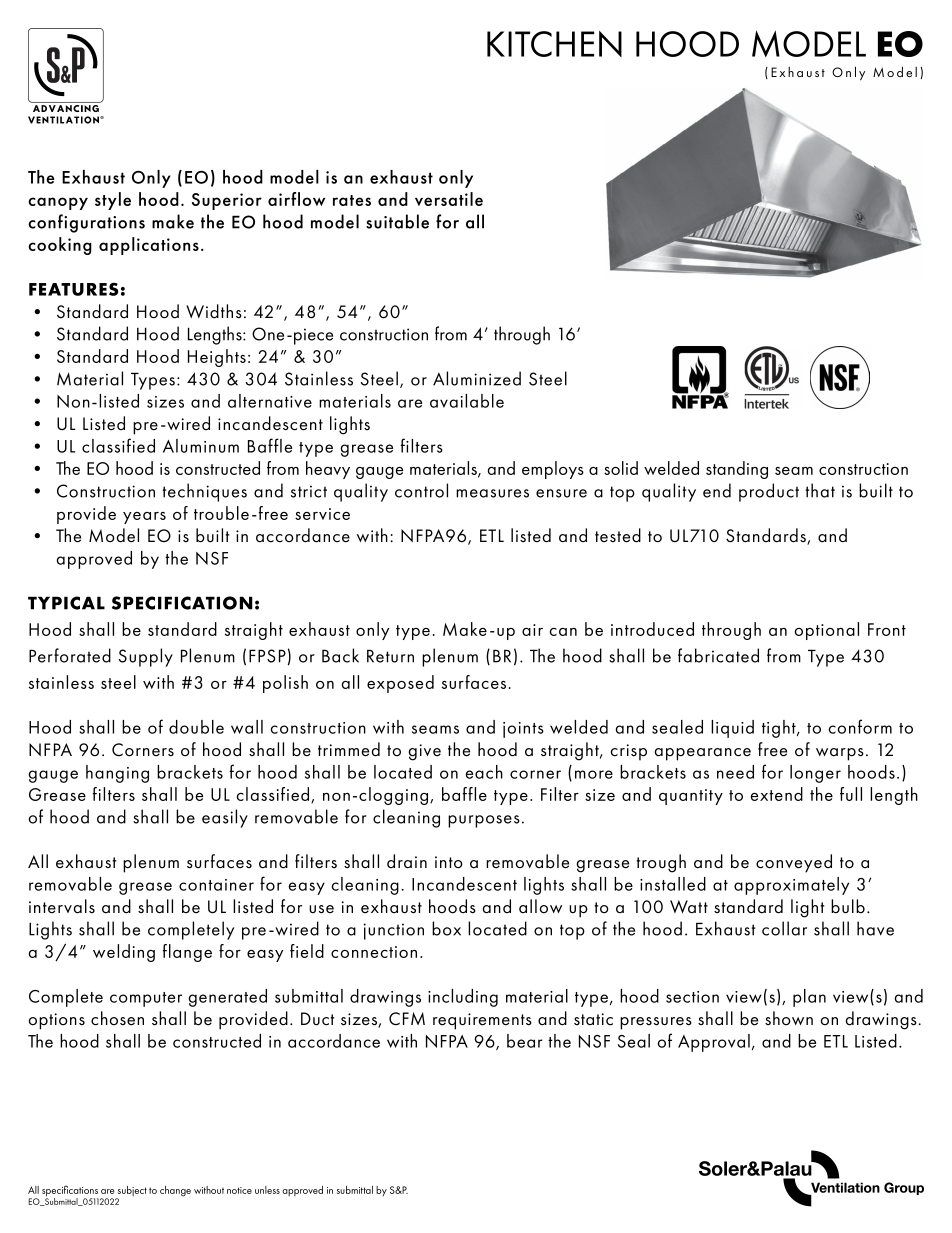 This document has width=952, height=1233. Describe the element at coordinates (777, 794) in the document. I see `extend` at that location.
